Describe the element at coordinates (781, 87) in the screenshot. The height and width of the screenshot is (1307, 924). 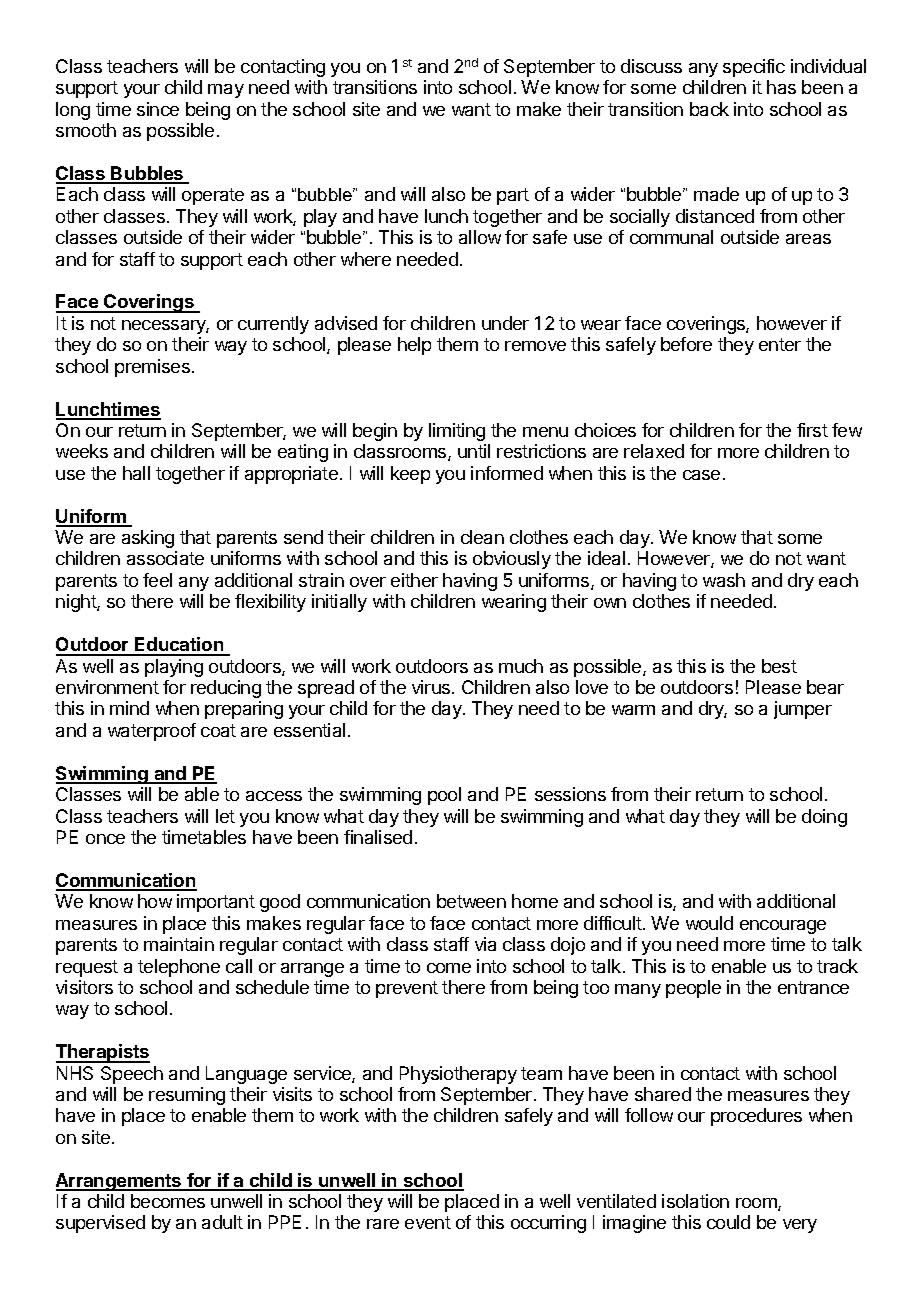
I see `has` at that location.
